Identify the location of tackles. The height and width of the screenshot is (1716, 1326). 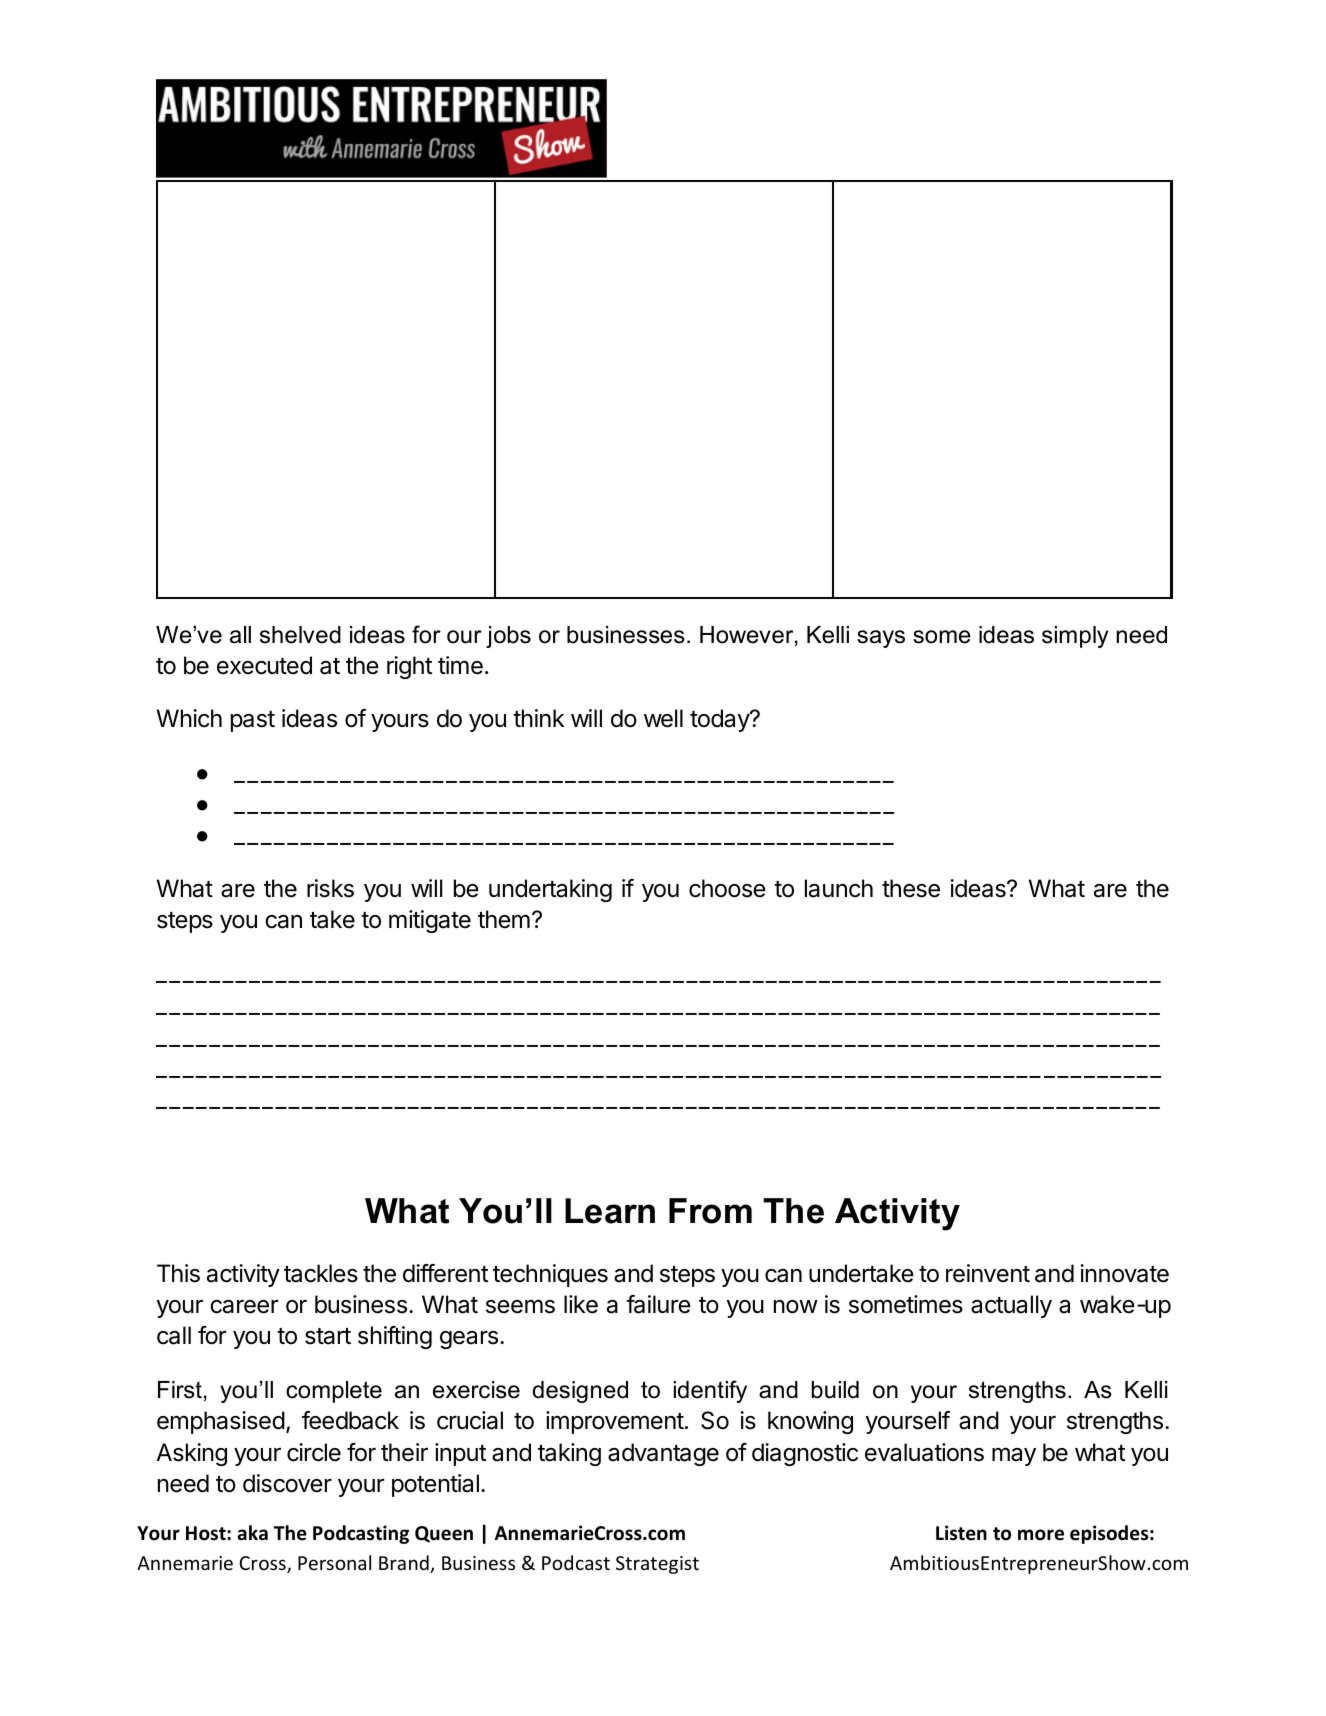
(321, 1273).
